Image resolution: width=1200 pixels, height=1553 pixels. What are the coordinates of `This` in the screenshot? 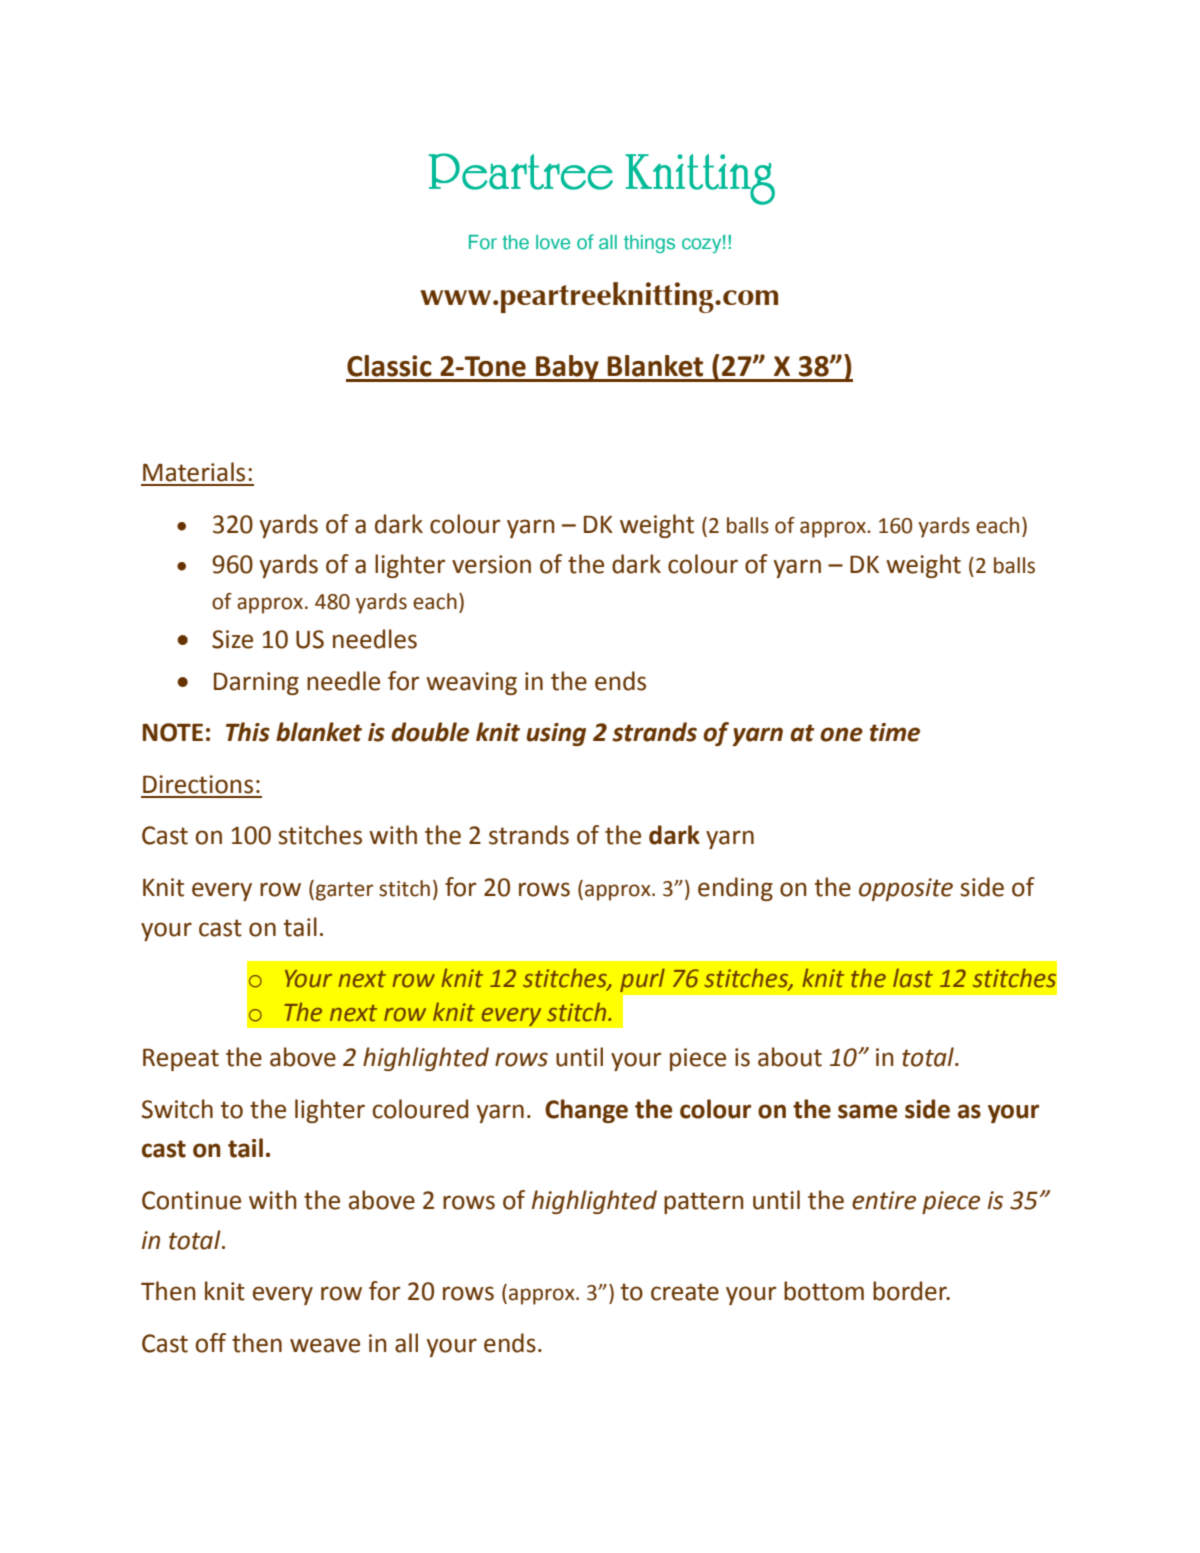 It's located at (248, 732).
